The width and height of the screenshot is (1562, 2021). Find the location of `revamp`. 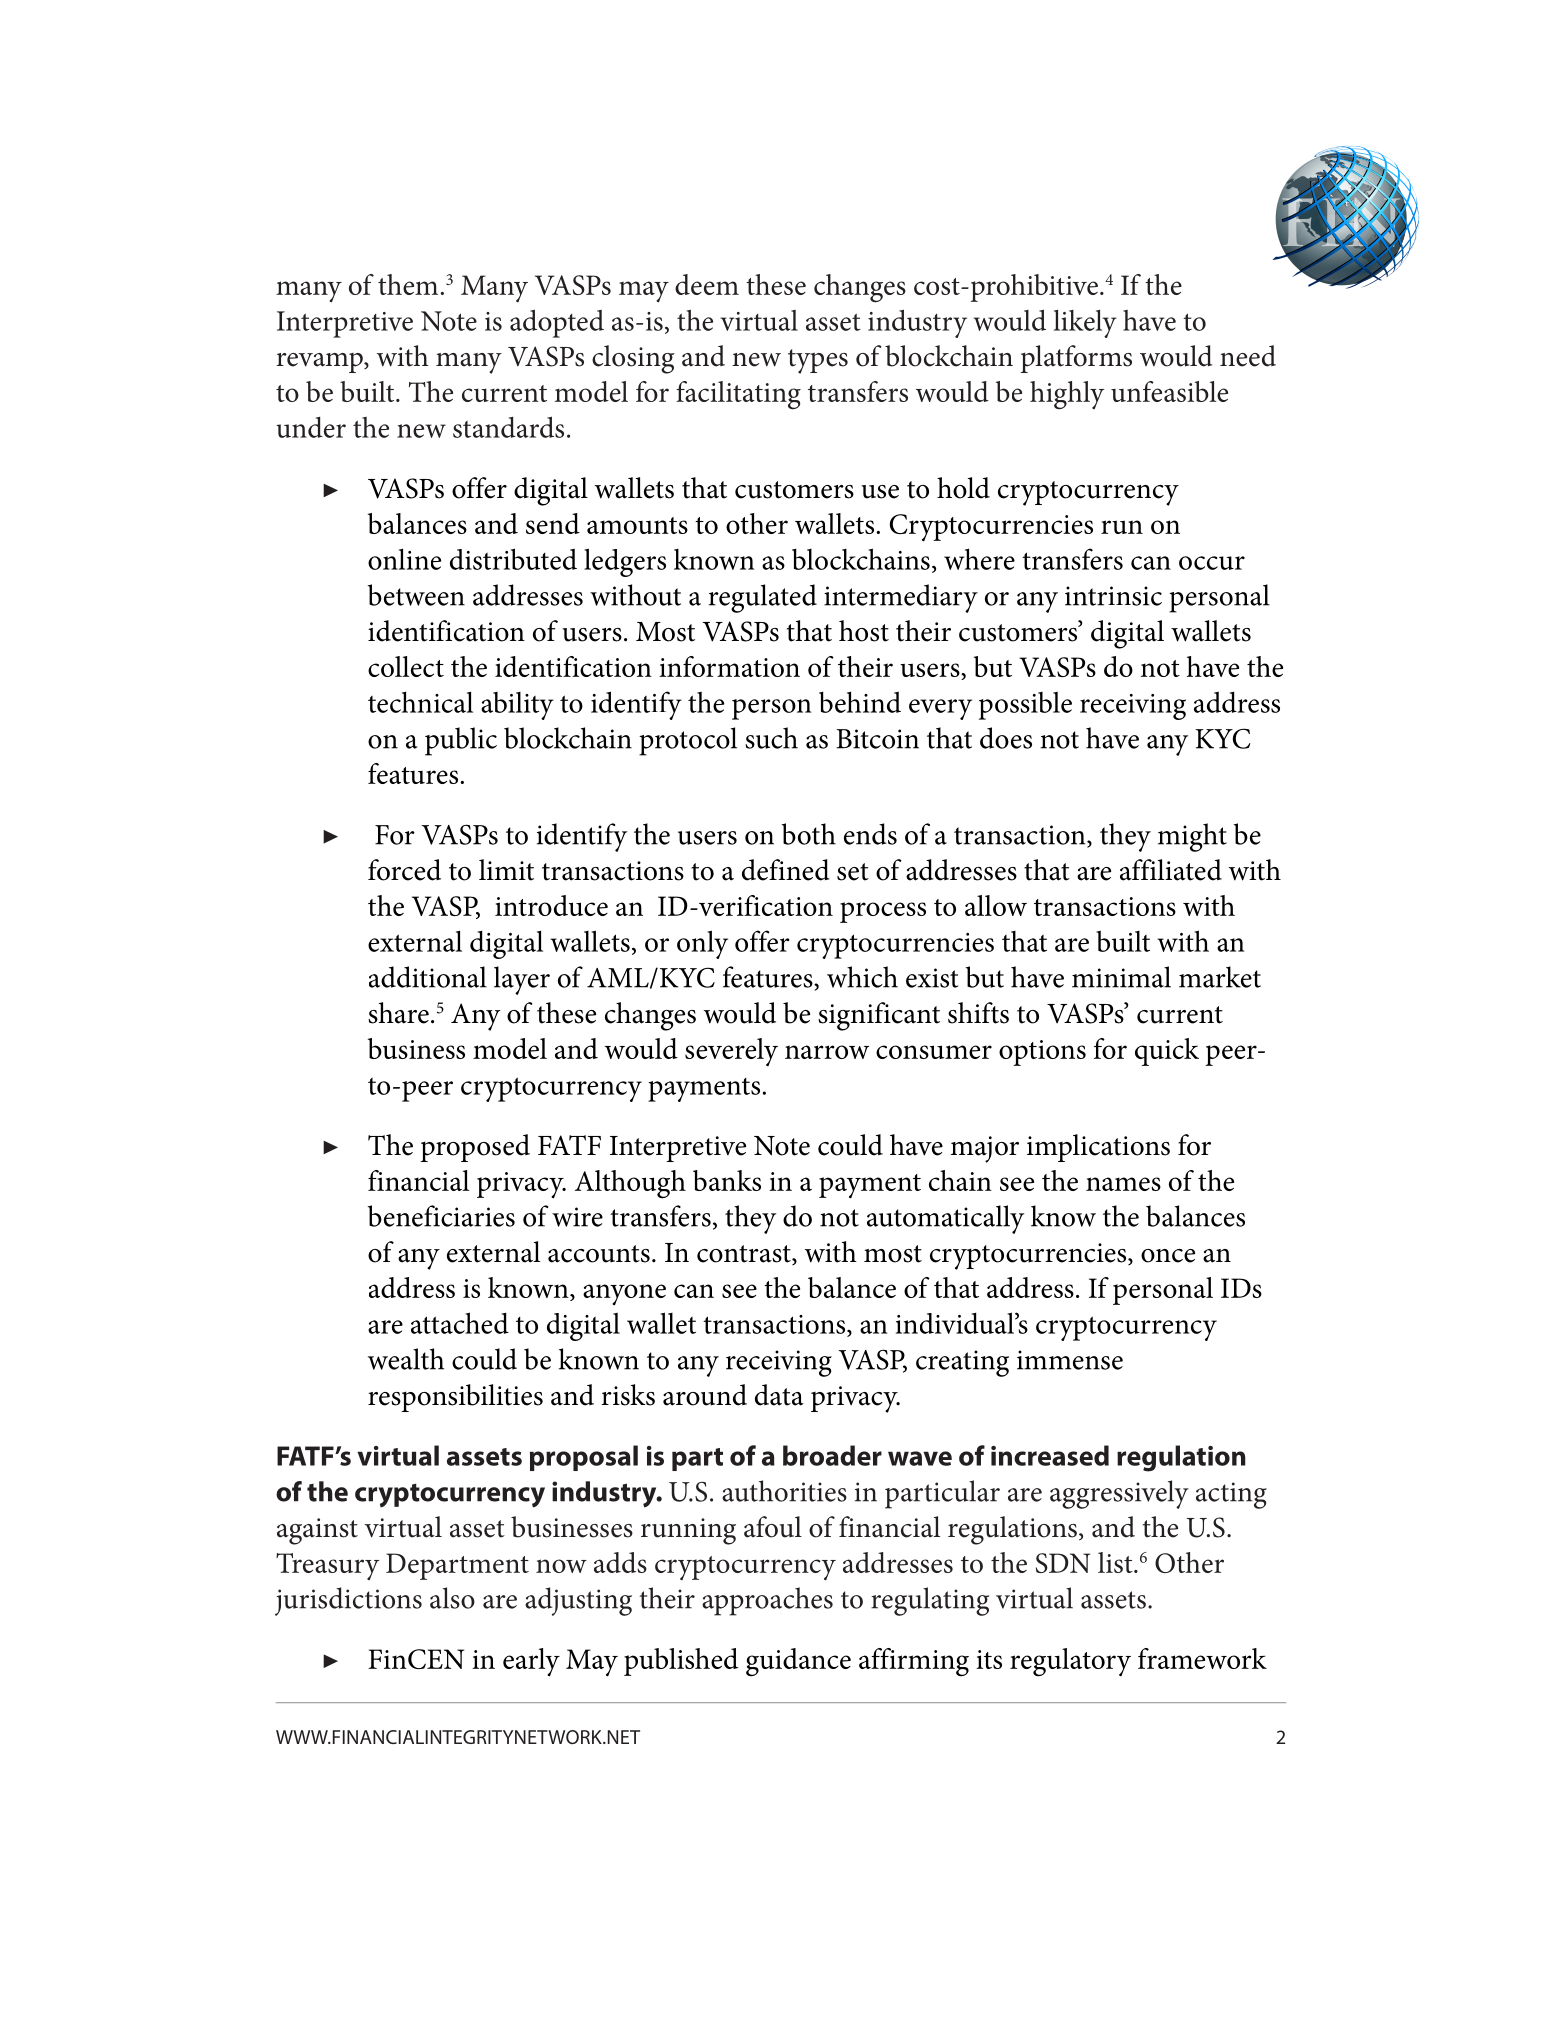

revamp is located at coordinates (320, 363).
